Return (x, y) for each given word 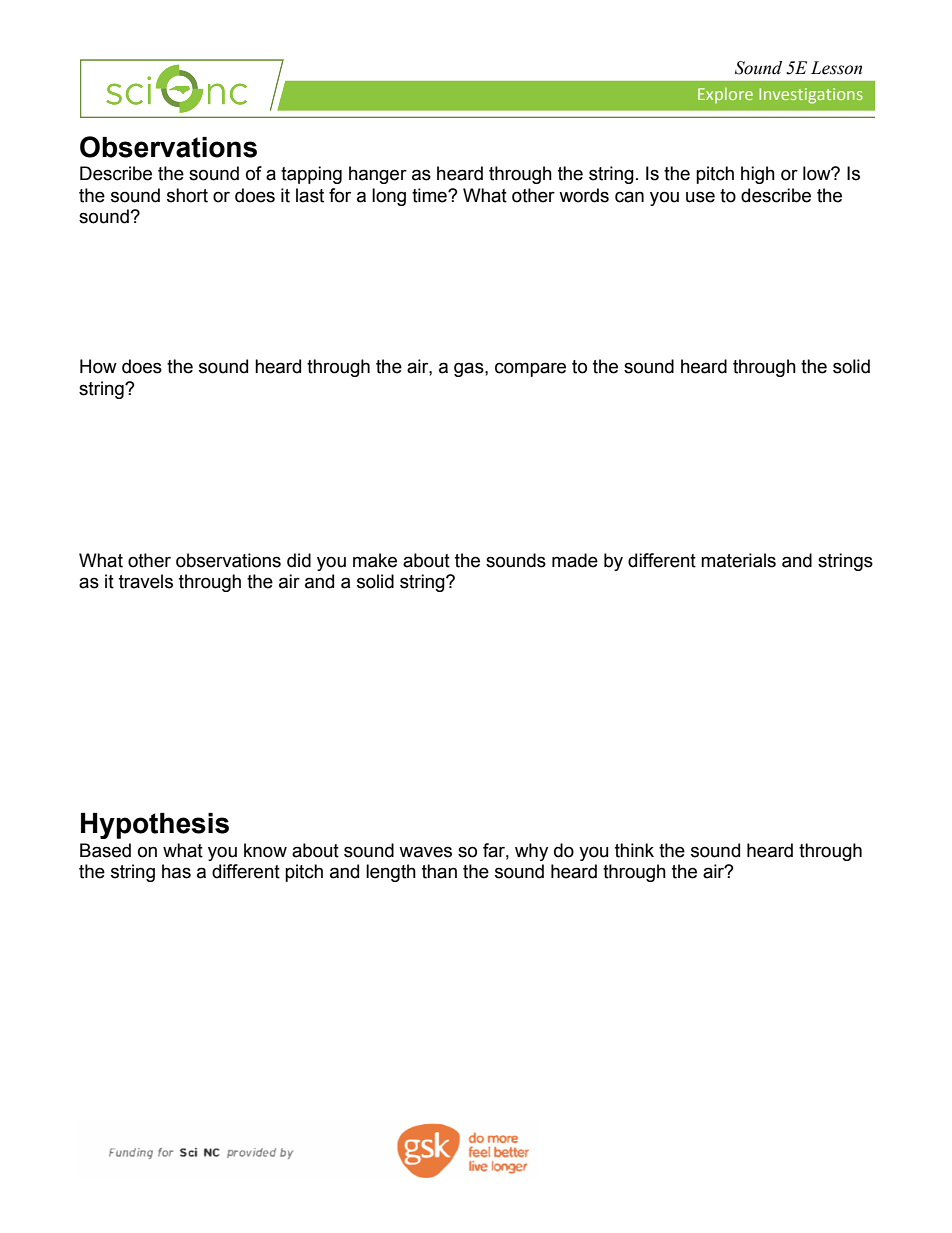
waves (425, 852)
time (430, 195)
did (299, 560)
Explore (725, 95)
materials (738, 560)
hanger (378, 175)
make (375, 560)
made (575, 560)
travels (146, 581)
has (176, 871)
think (634, 850)
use (700, 197)
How (98, 366)
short (187, 195)
